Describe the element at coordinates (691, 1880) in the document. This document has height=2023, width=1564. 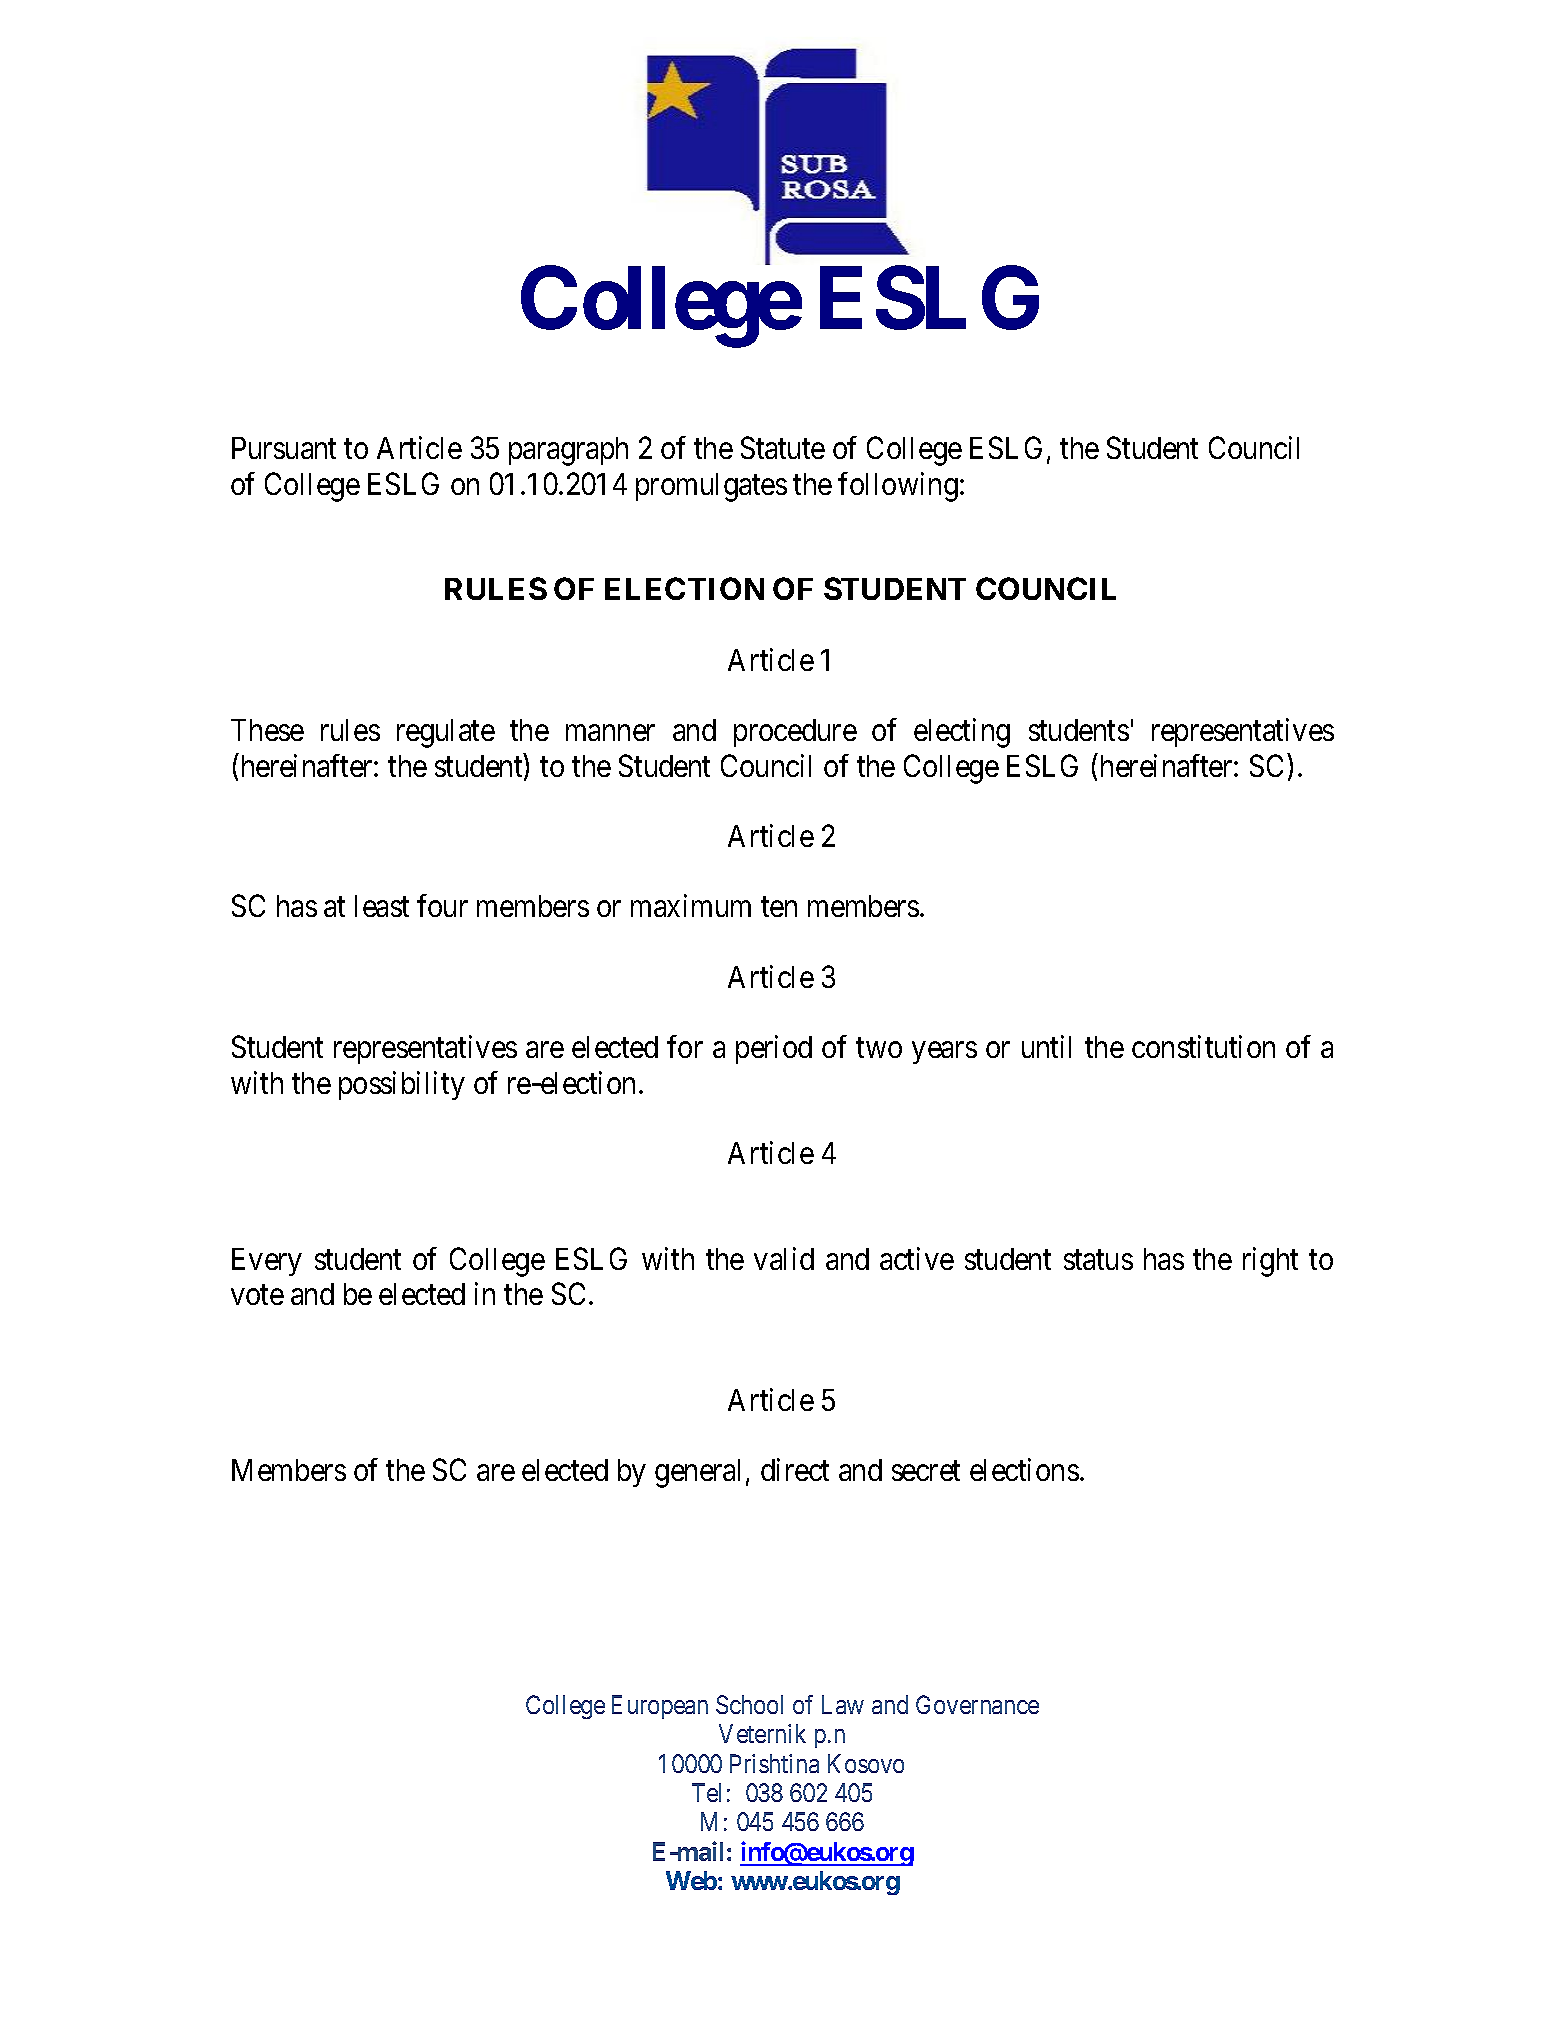
I see `Web` at that location.
